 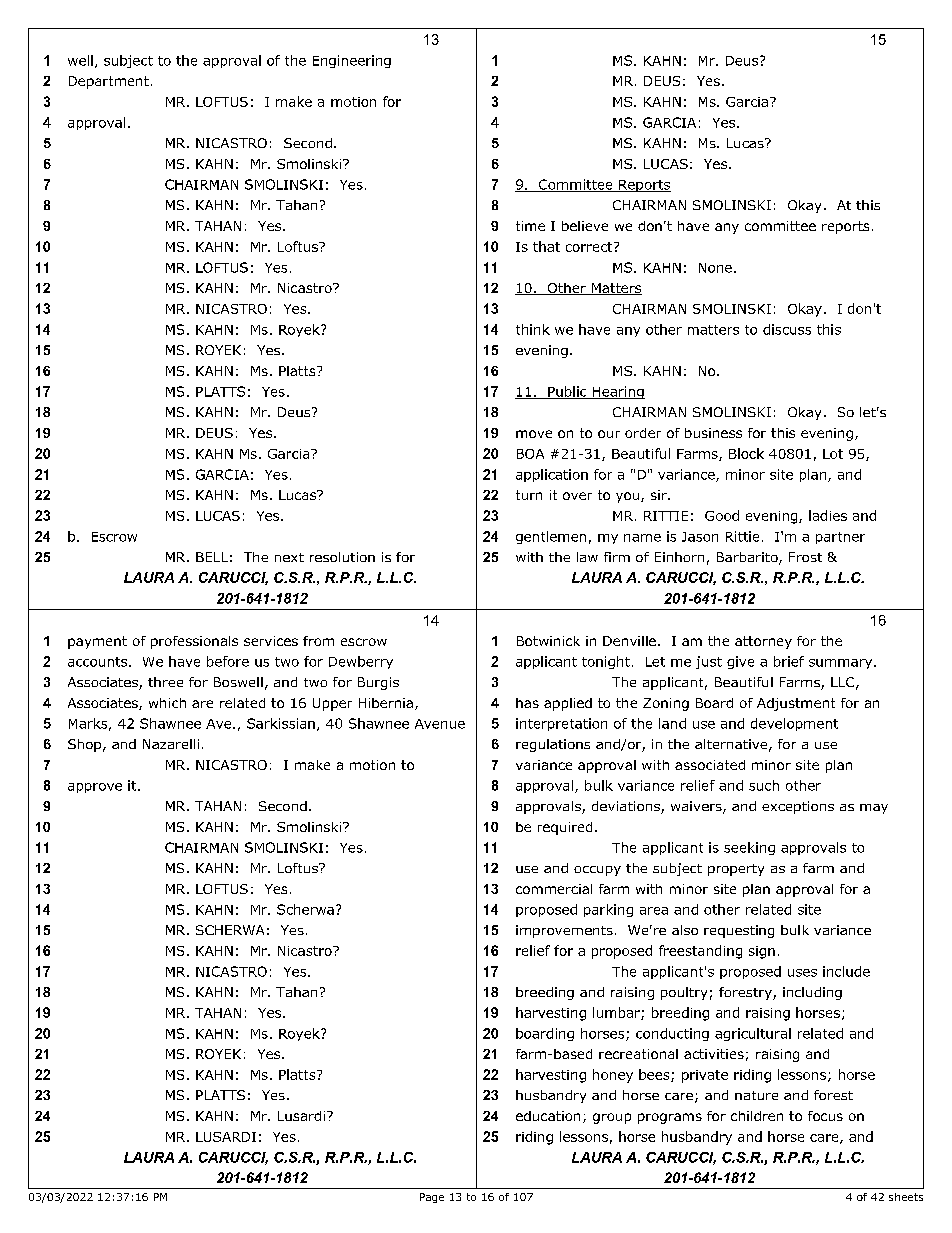 What do you see at coordinates (352, 61) in the screenshot?
I see `Engineering` at bounding box center [352, 61].
